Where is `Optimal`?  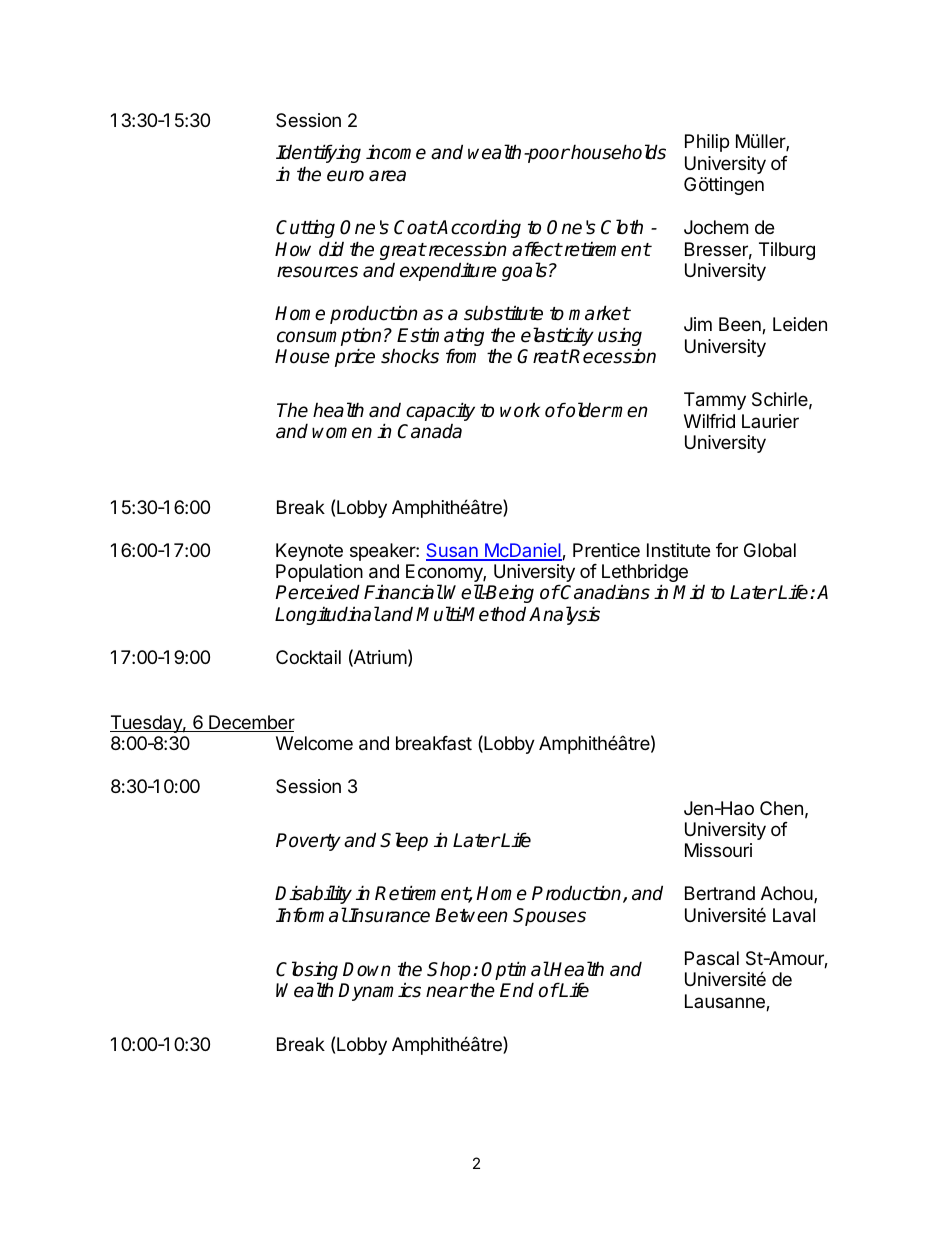 Optimal is located at coordinates (515, 970).
